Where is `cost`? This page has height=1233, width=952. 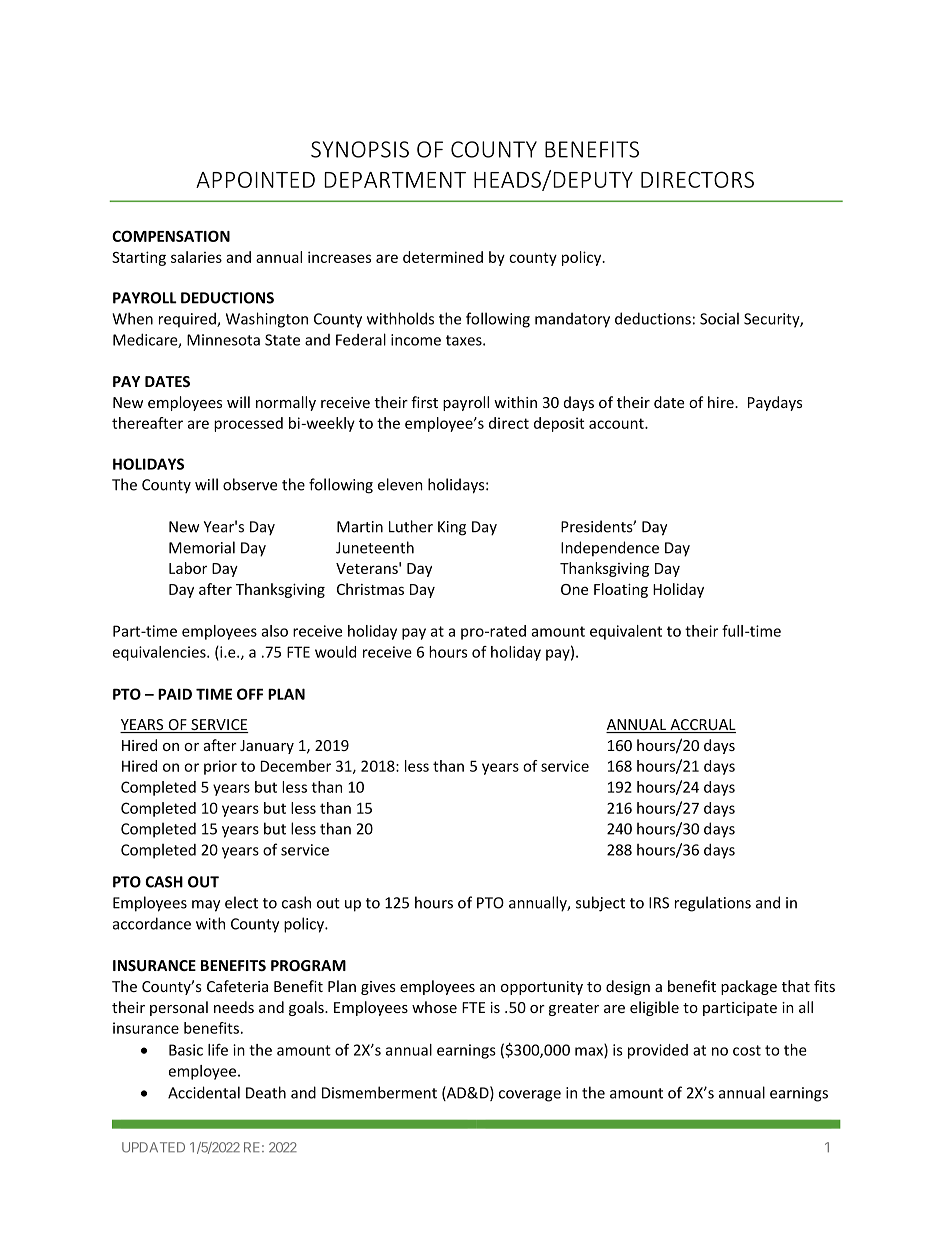
cost is located at coordinates (747, 1050).
